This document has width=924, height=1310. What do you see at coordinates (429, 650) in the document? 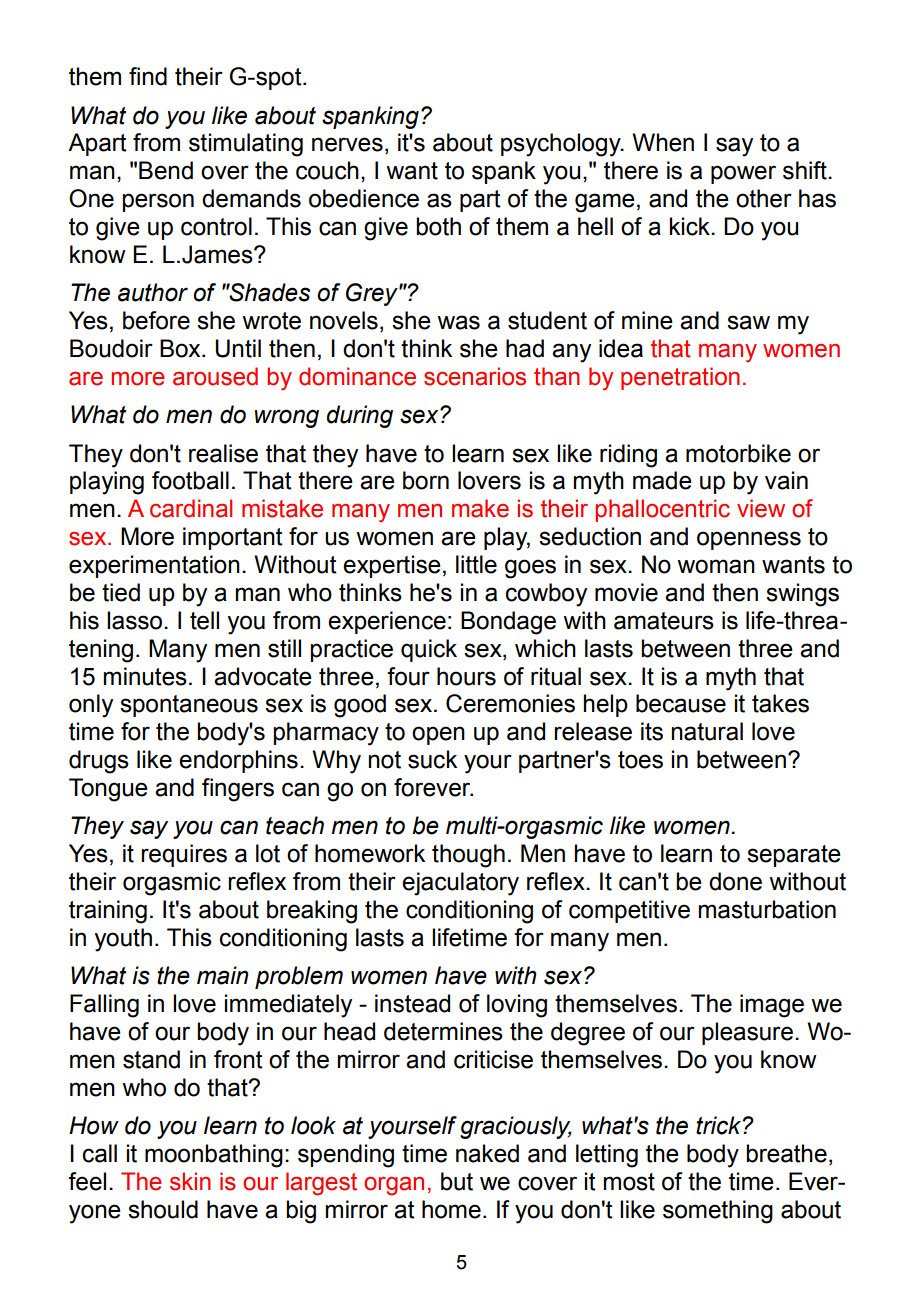
I see `quick` at bounding box center [429, 650].
